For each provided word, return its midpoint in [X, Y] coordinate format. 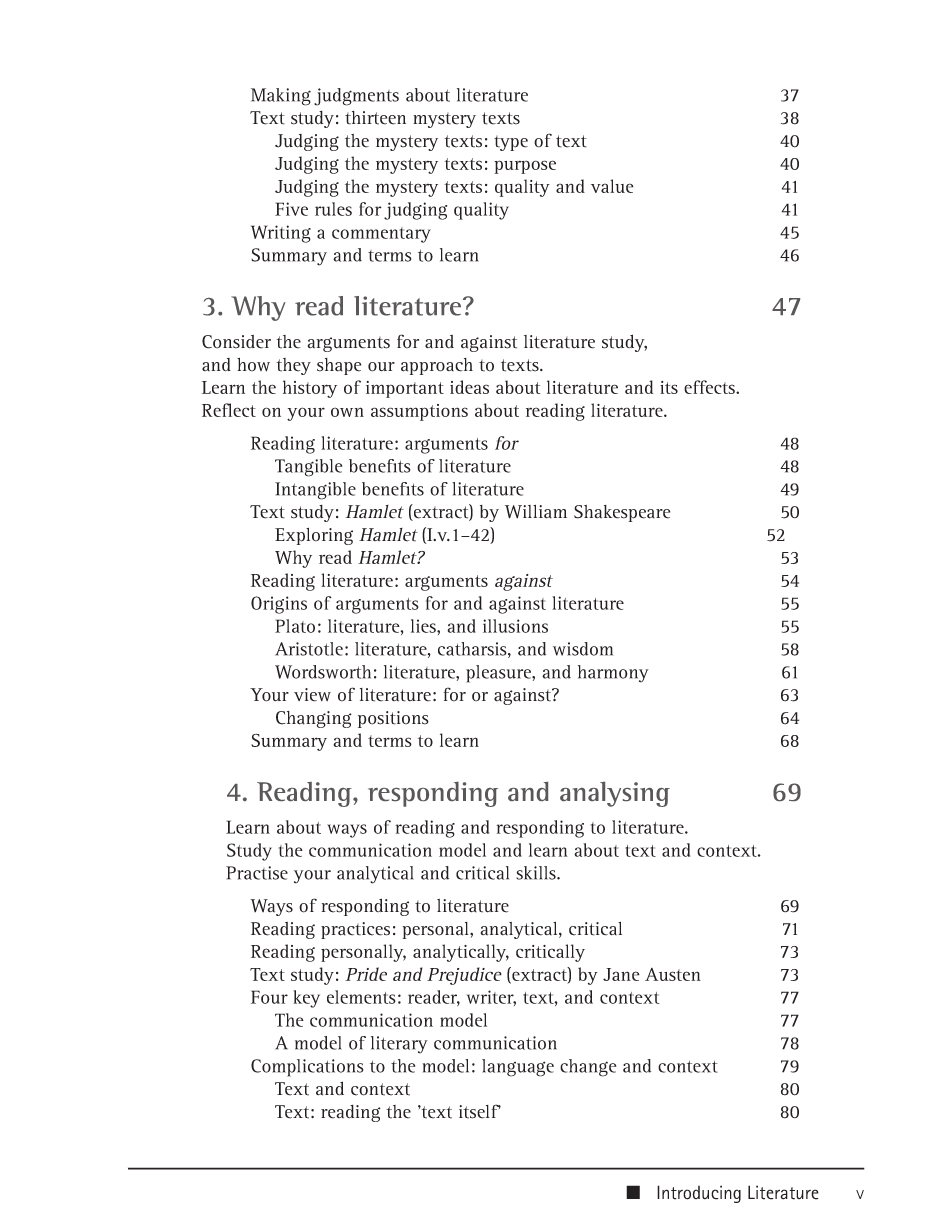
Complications [307, 1068]
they [293, 366]
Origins [279, 605]
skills [537, 873]
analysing [615, 794]
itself [480, 1111]
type [511, 143]
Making [281, 97]
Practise [257, 873]
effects [710, 387]
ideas [469, 387]
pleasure [499, 674]
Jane [621, 974]
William [536, 512]
